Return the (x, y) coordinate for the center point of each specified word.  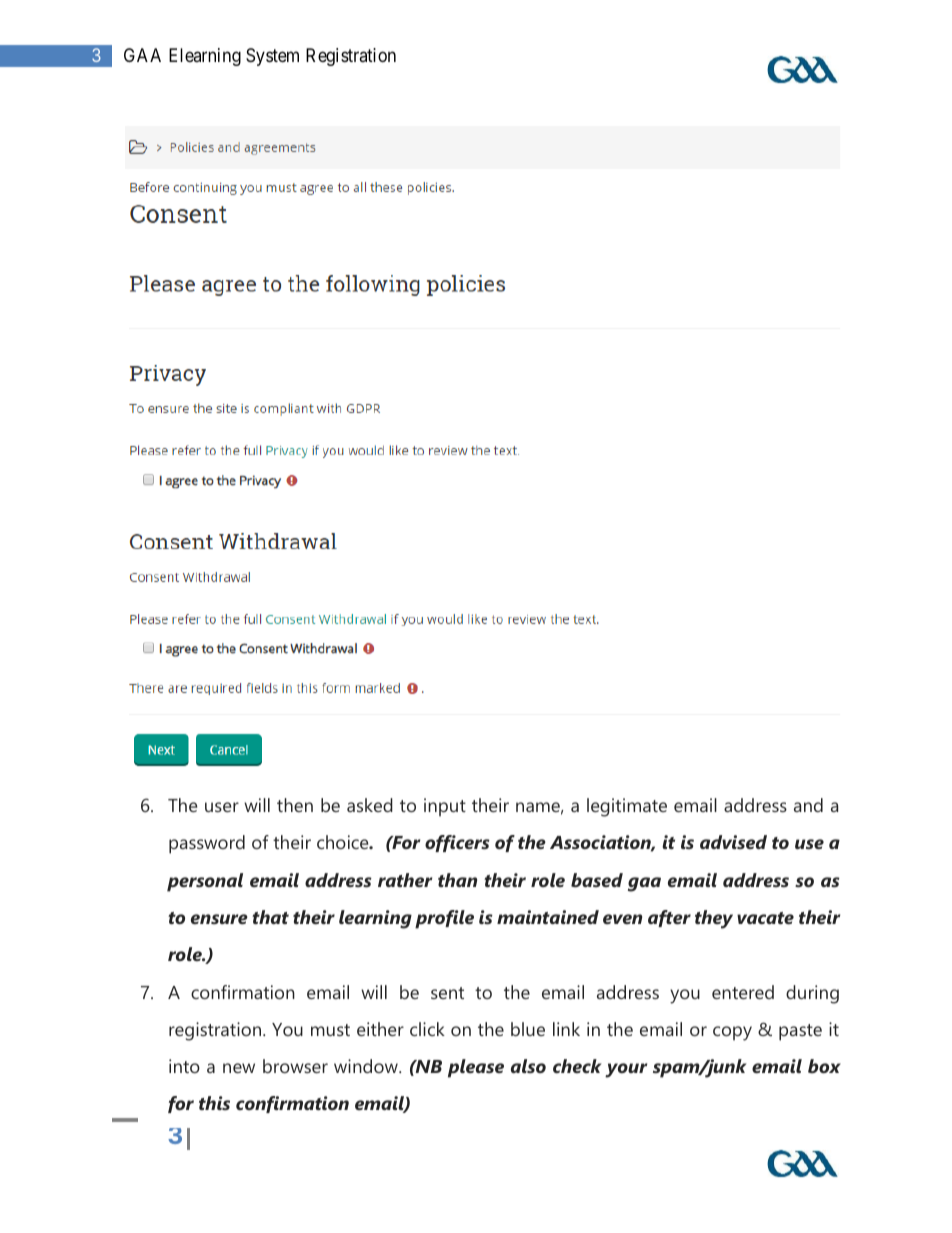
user (222, 807)
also (528, 1066)
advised (733, 842)
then (295, 805)
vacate (765, 918)
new (239, 1068)
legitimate (627, 807)
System (272, 57)
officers (457, 843)
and (808, 805)
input (445, 807)
